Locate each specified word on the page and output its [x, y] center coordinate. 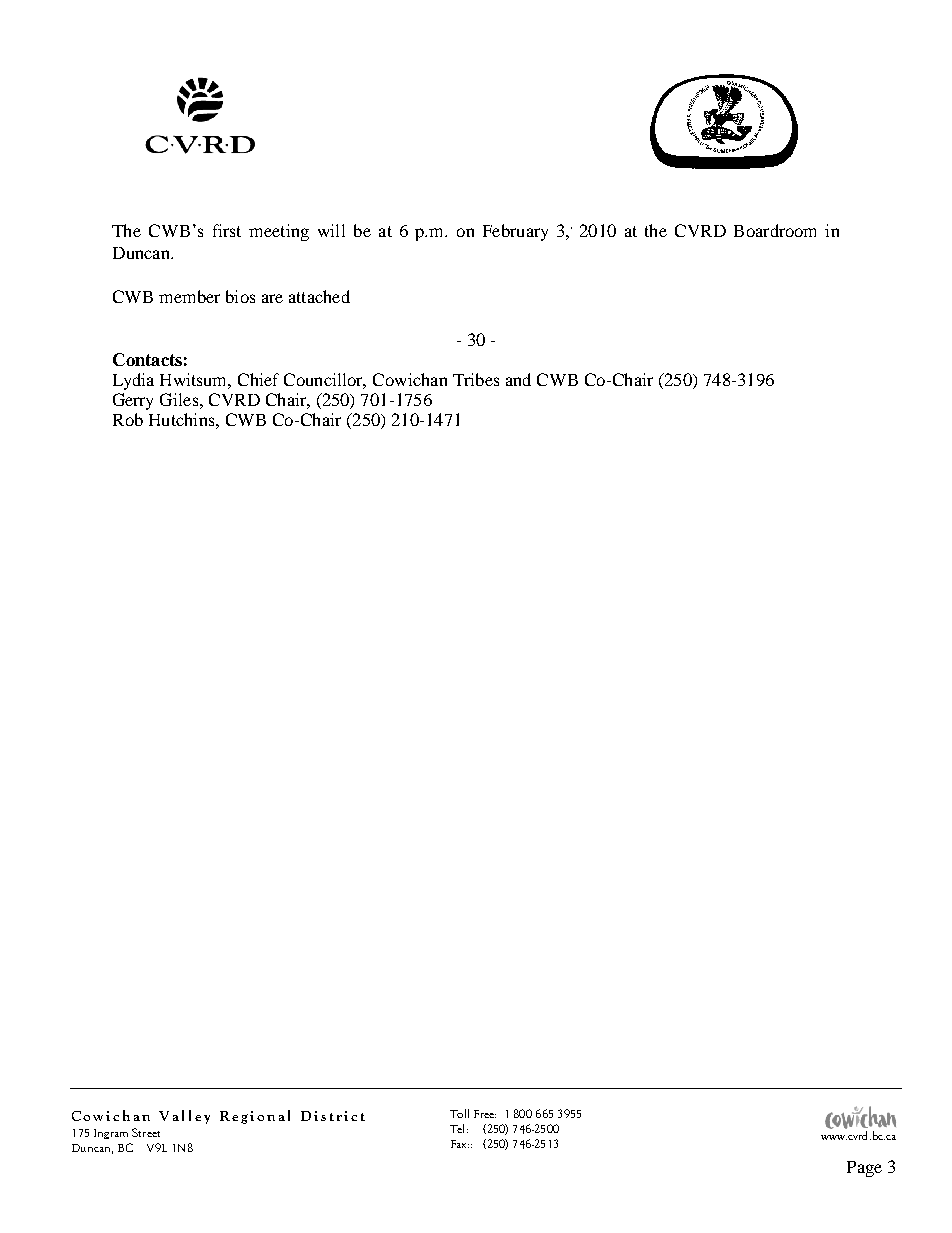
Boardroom [775, 230]
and [518, 379]
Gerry [133, 401]
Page [864, 1169]
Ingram [111, 1134]
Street [146, 1132]
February [515, 232]
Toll [459, 1113]
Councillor [325, 381]
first [227, 230]
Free [485, 1114]
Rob [128, 419]
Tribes [476, 379]
